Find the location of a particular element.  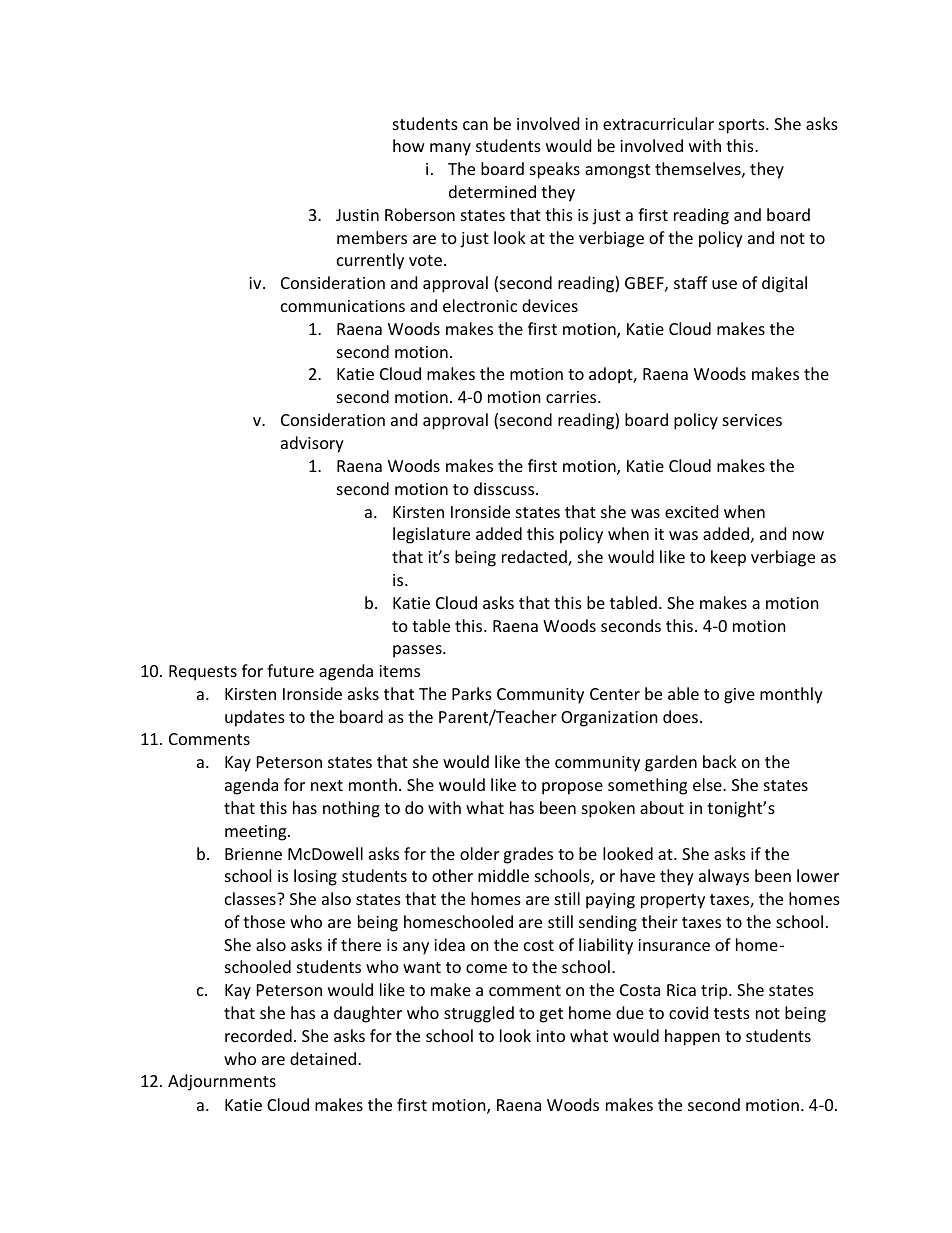

excited is located at coordinates (691, 511).
